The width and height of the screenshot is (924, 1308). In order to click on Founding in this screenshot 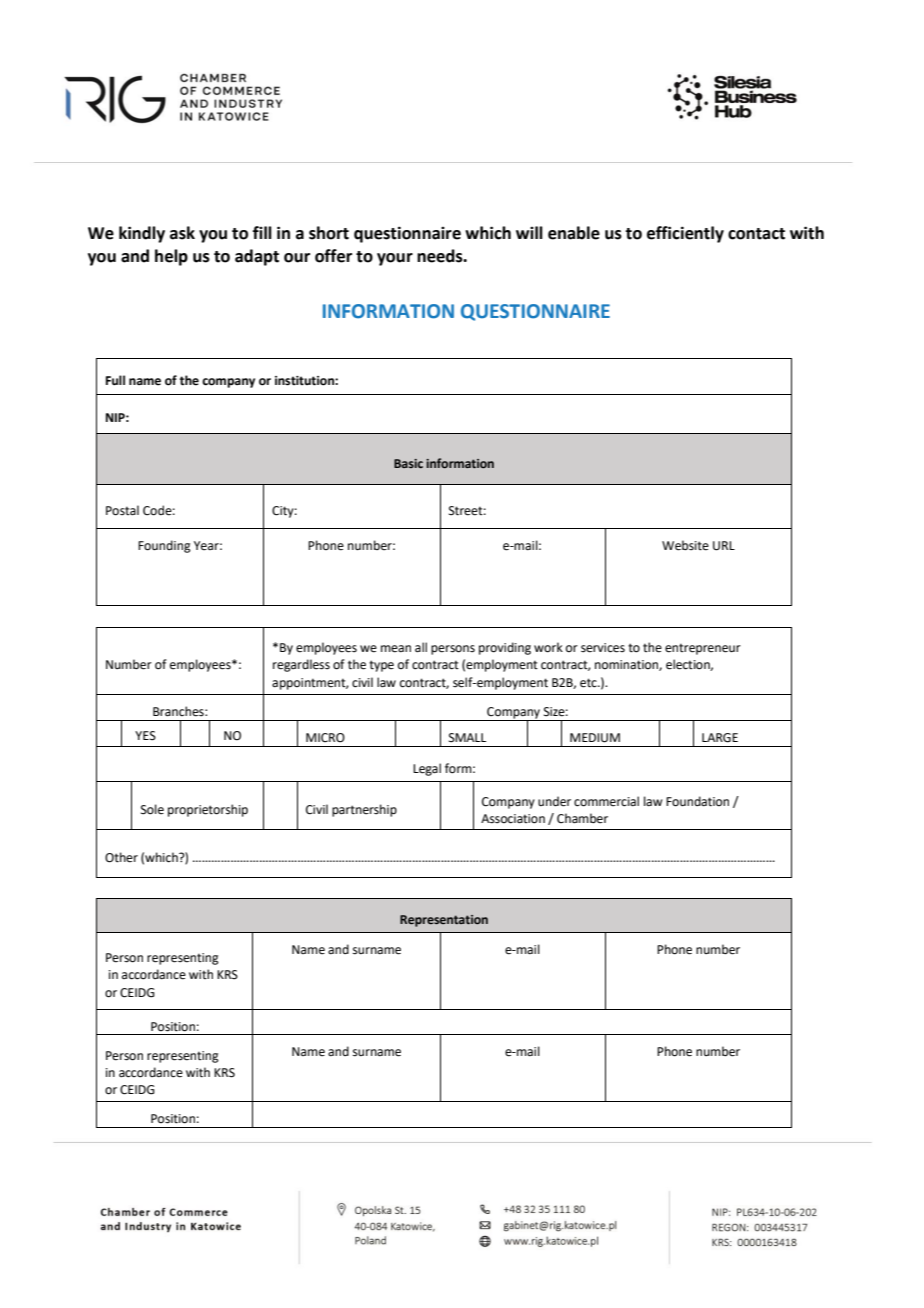, I will do `click(164, 546)`.
